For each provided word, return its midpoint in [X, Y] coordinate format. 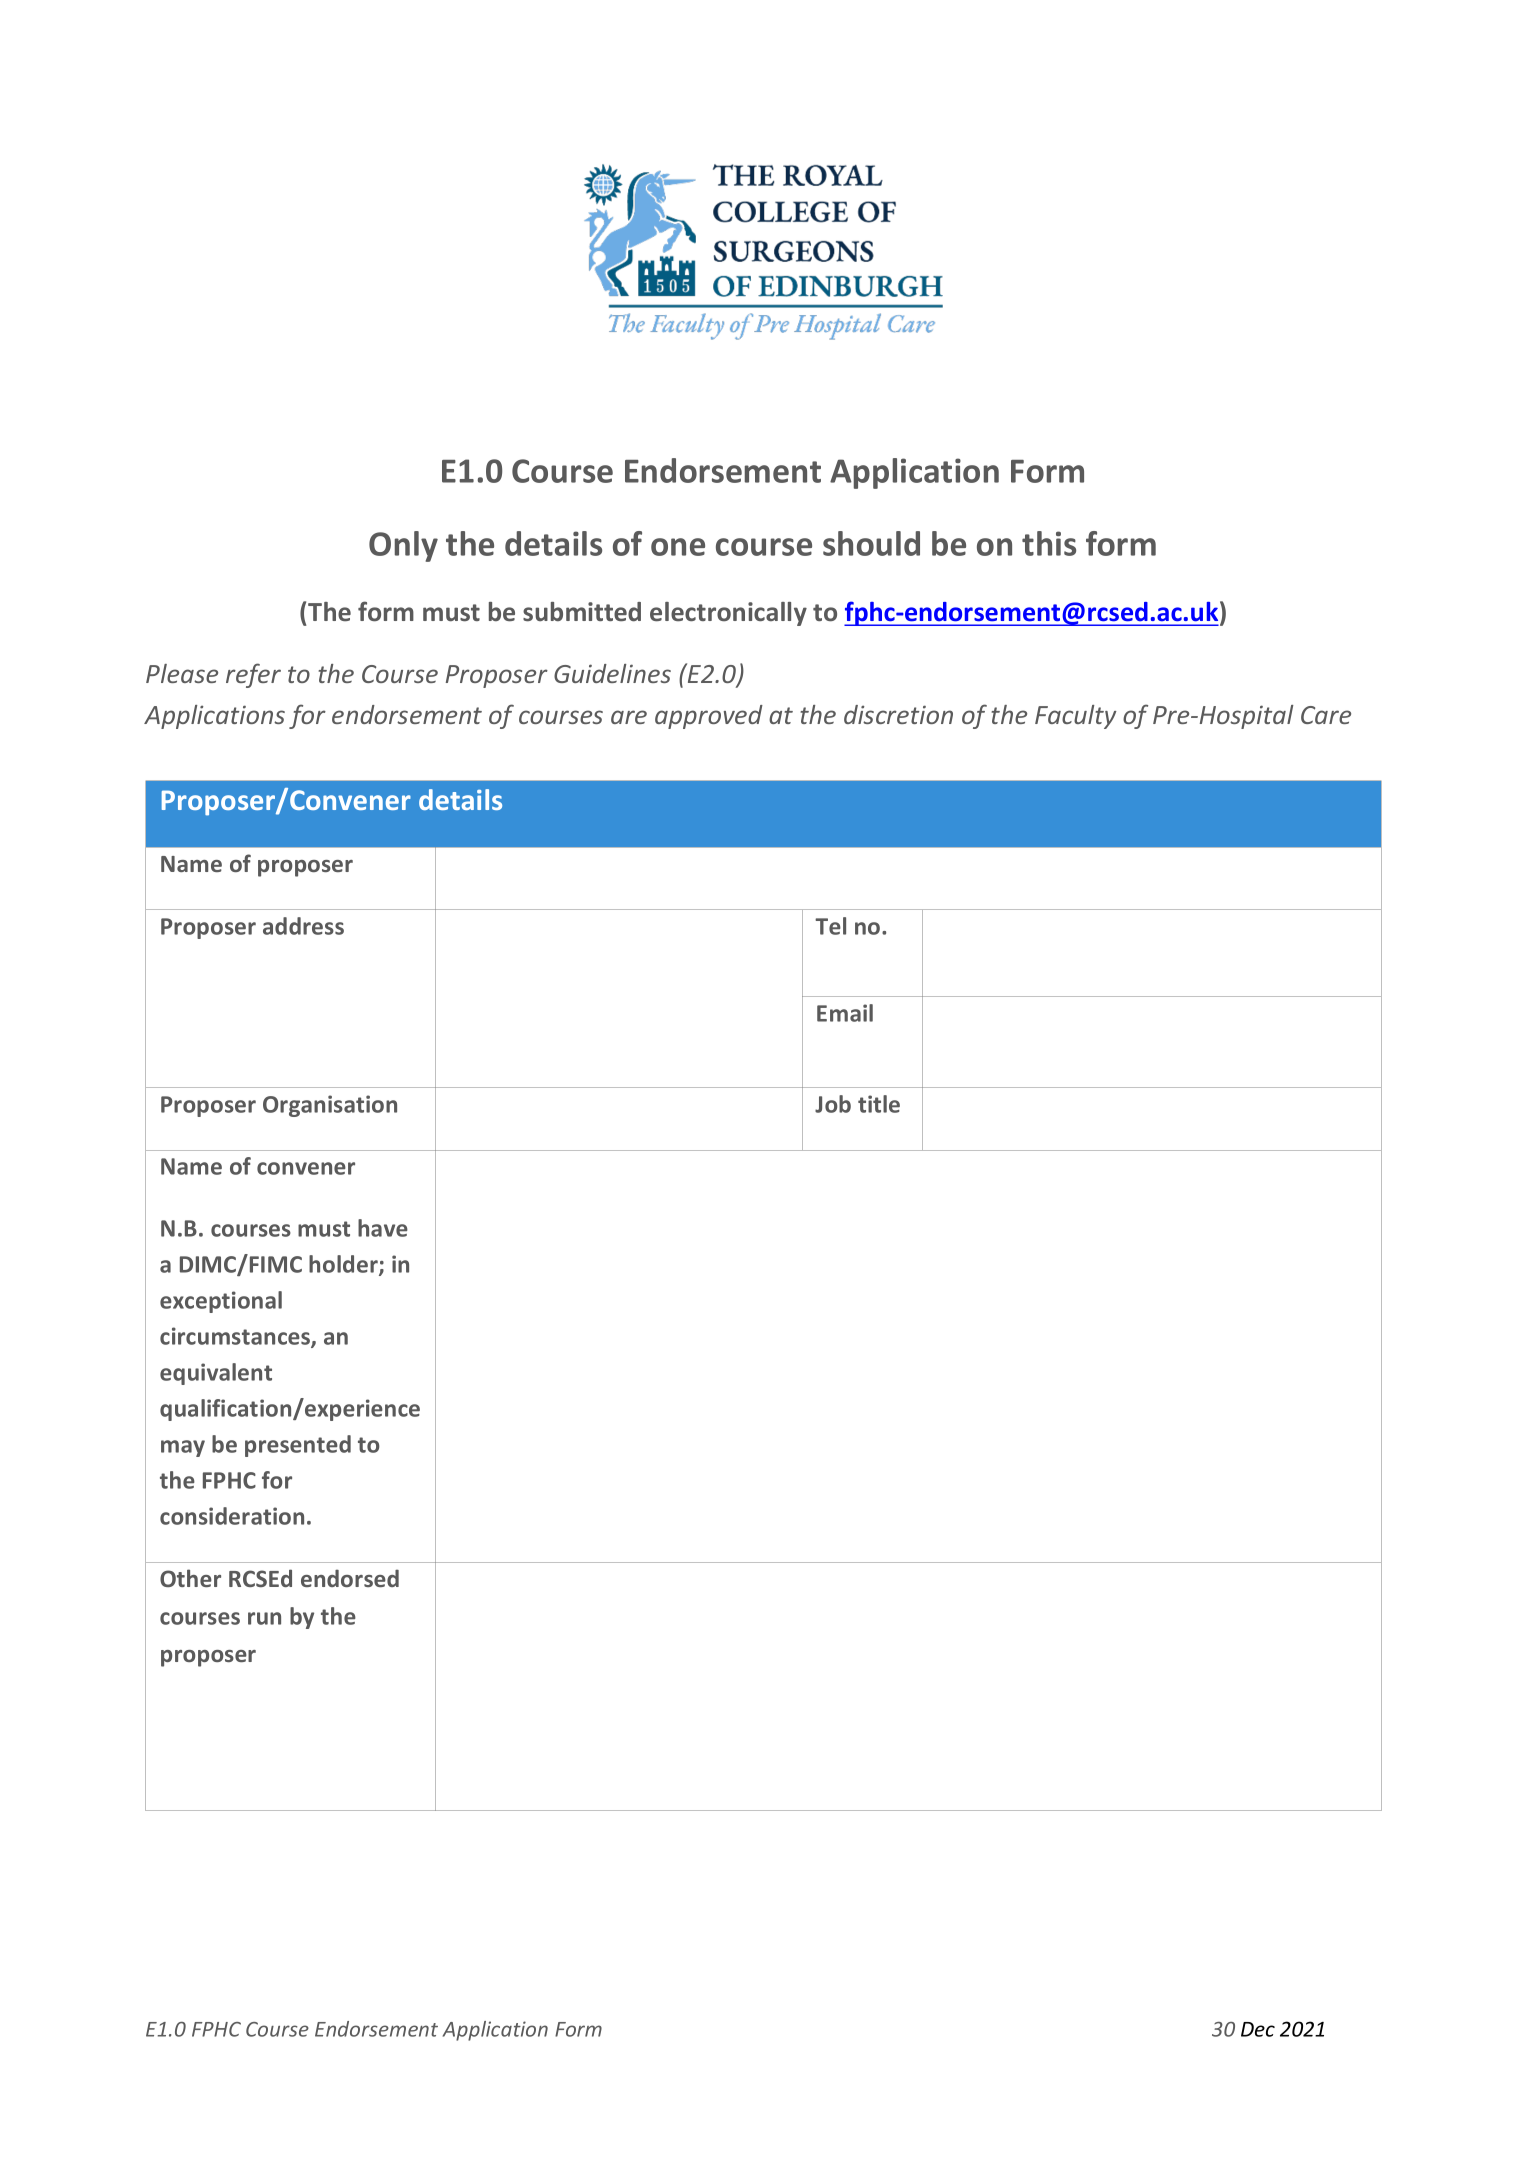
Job [833, 1104]
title [879, 1104]
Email [845, 1013]
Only [403, 546]
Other [190, 1578]
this [1049, 543]
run [264, 1618]
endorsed [350, 1578]
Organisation [330, 1106]
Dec [1258, 2029]
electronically [728, 614]
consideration [232, 1516]
